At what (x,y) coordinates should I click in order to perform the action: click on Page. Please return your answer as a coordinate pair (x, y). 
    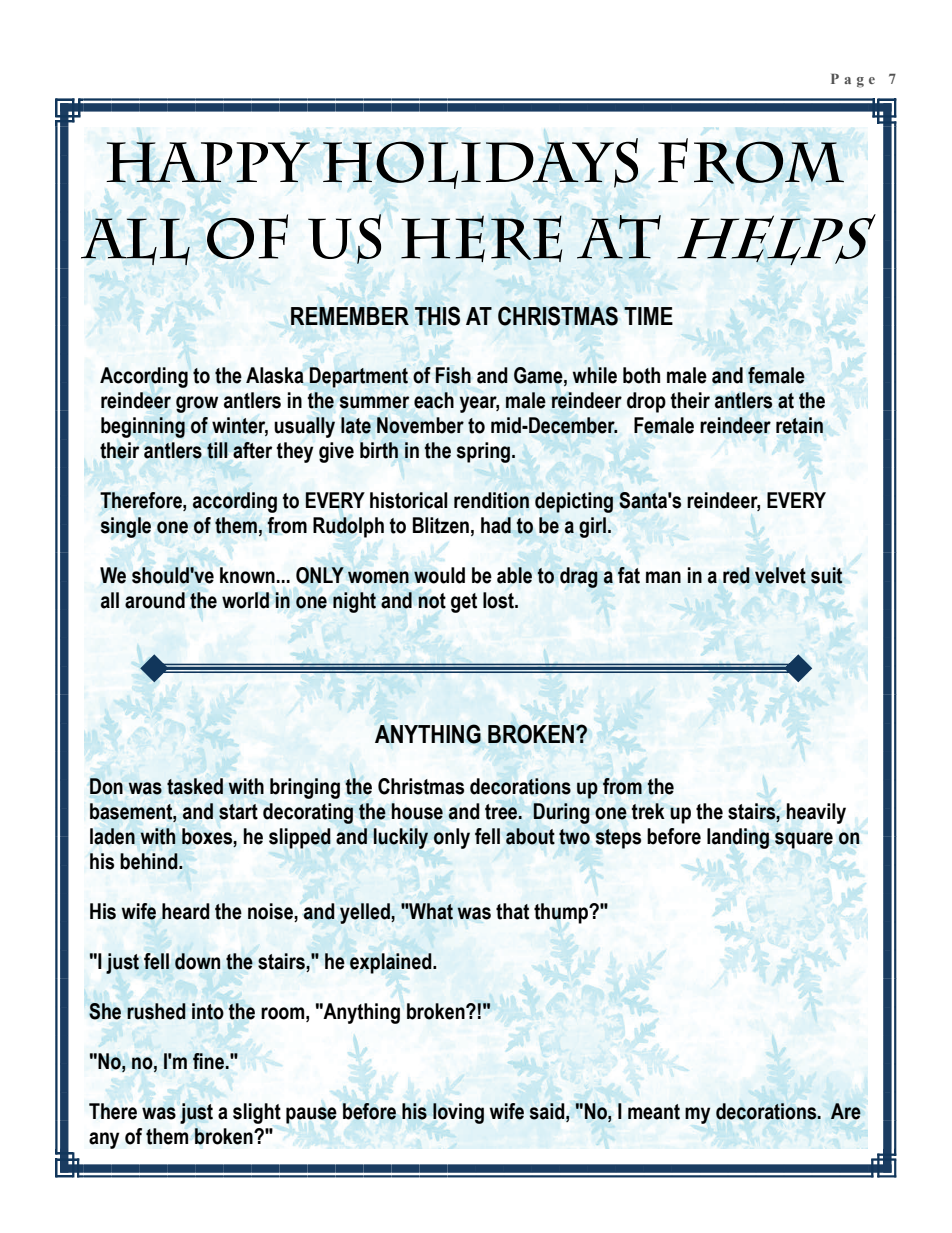
    Looking at the image, I should click on (853, 81).
